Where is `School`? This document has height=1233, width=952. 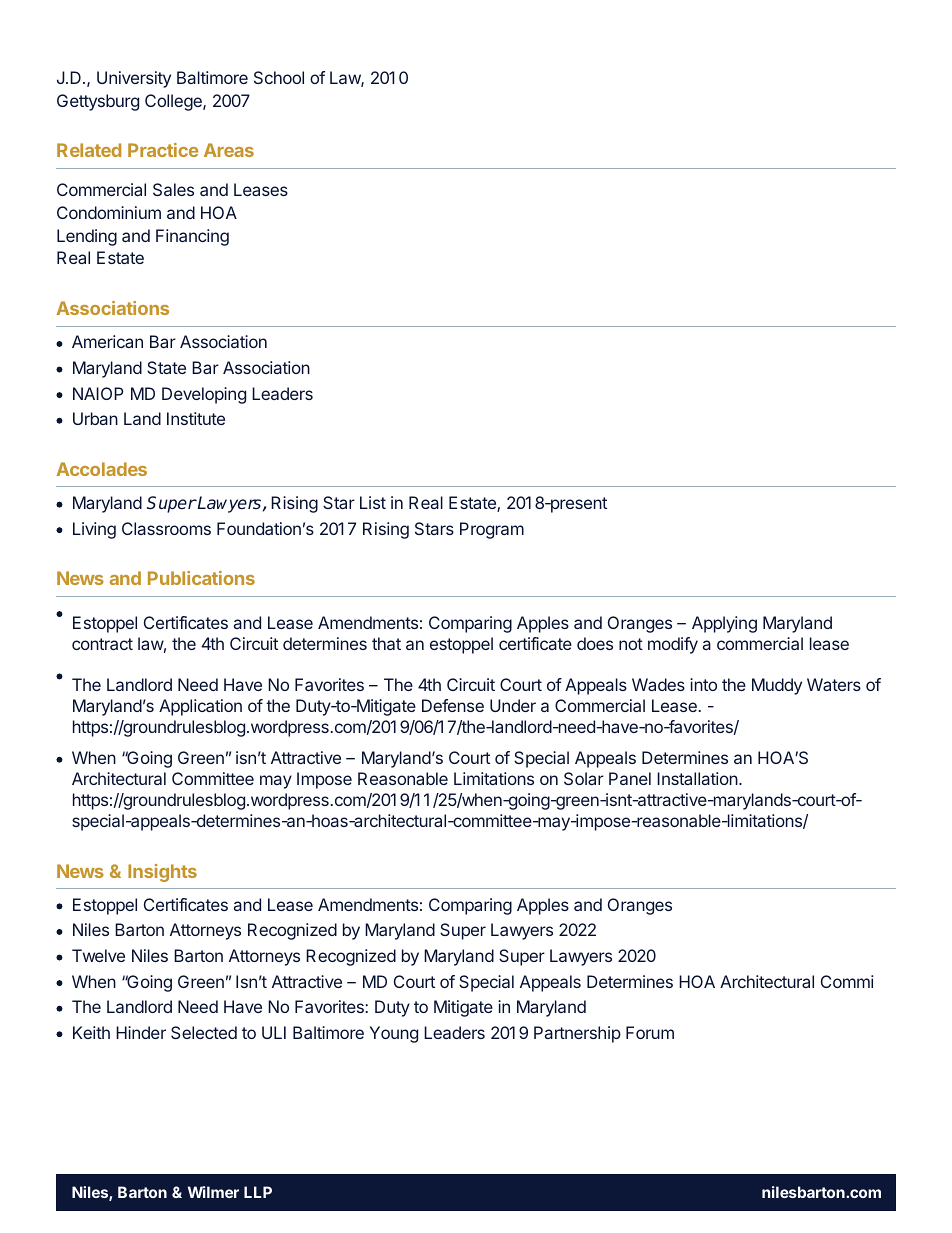
School is located at coordinates (279, 77).
